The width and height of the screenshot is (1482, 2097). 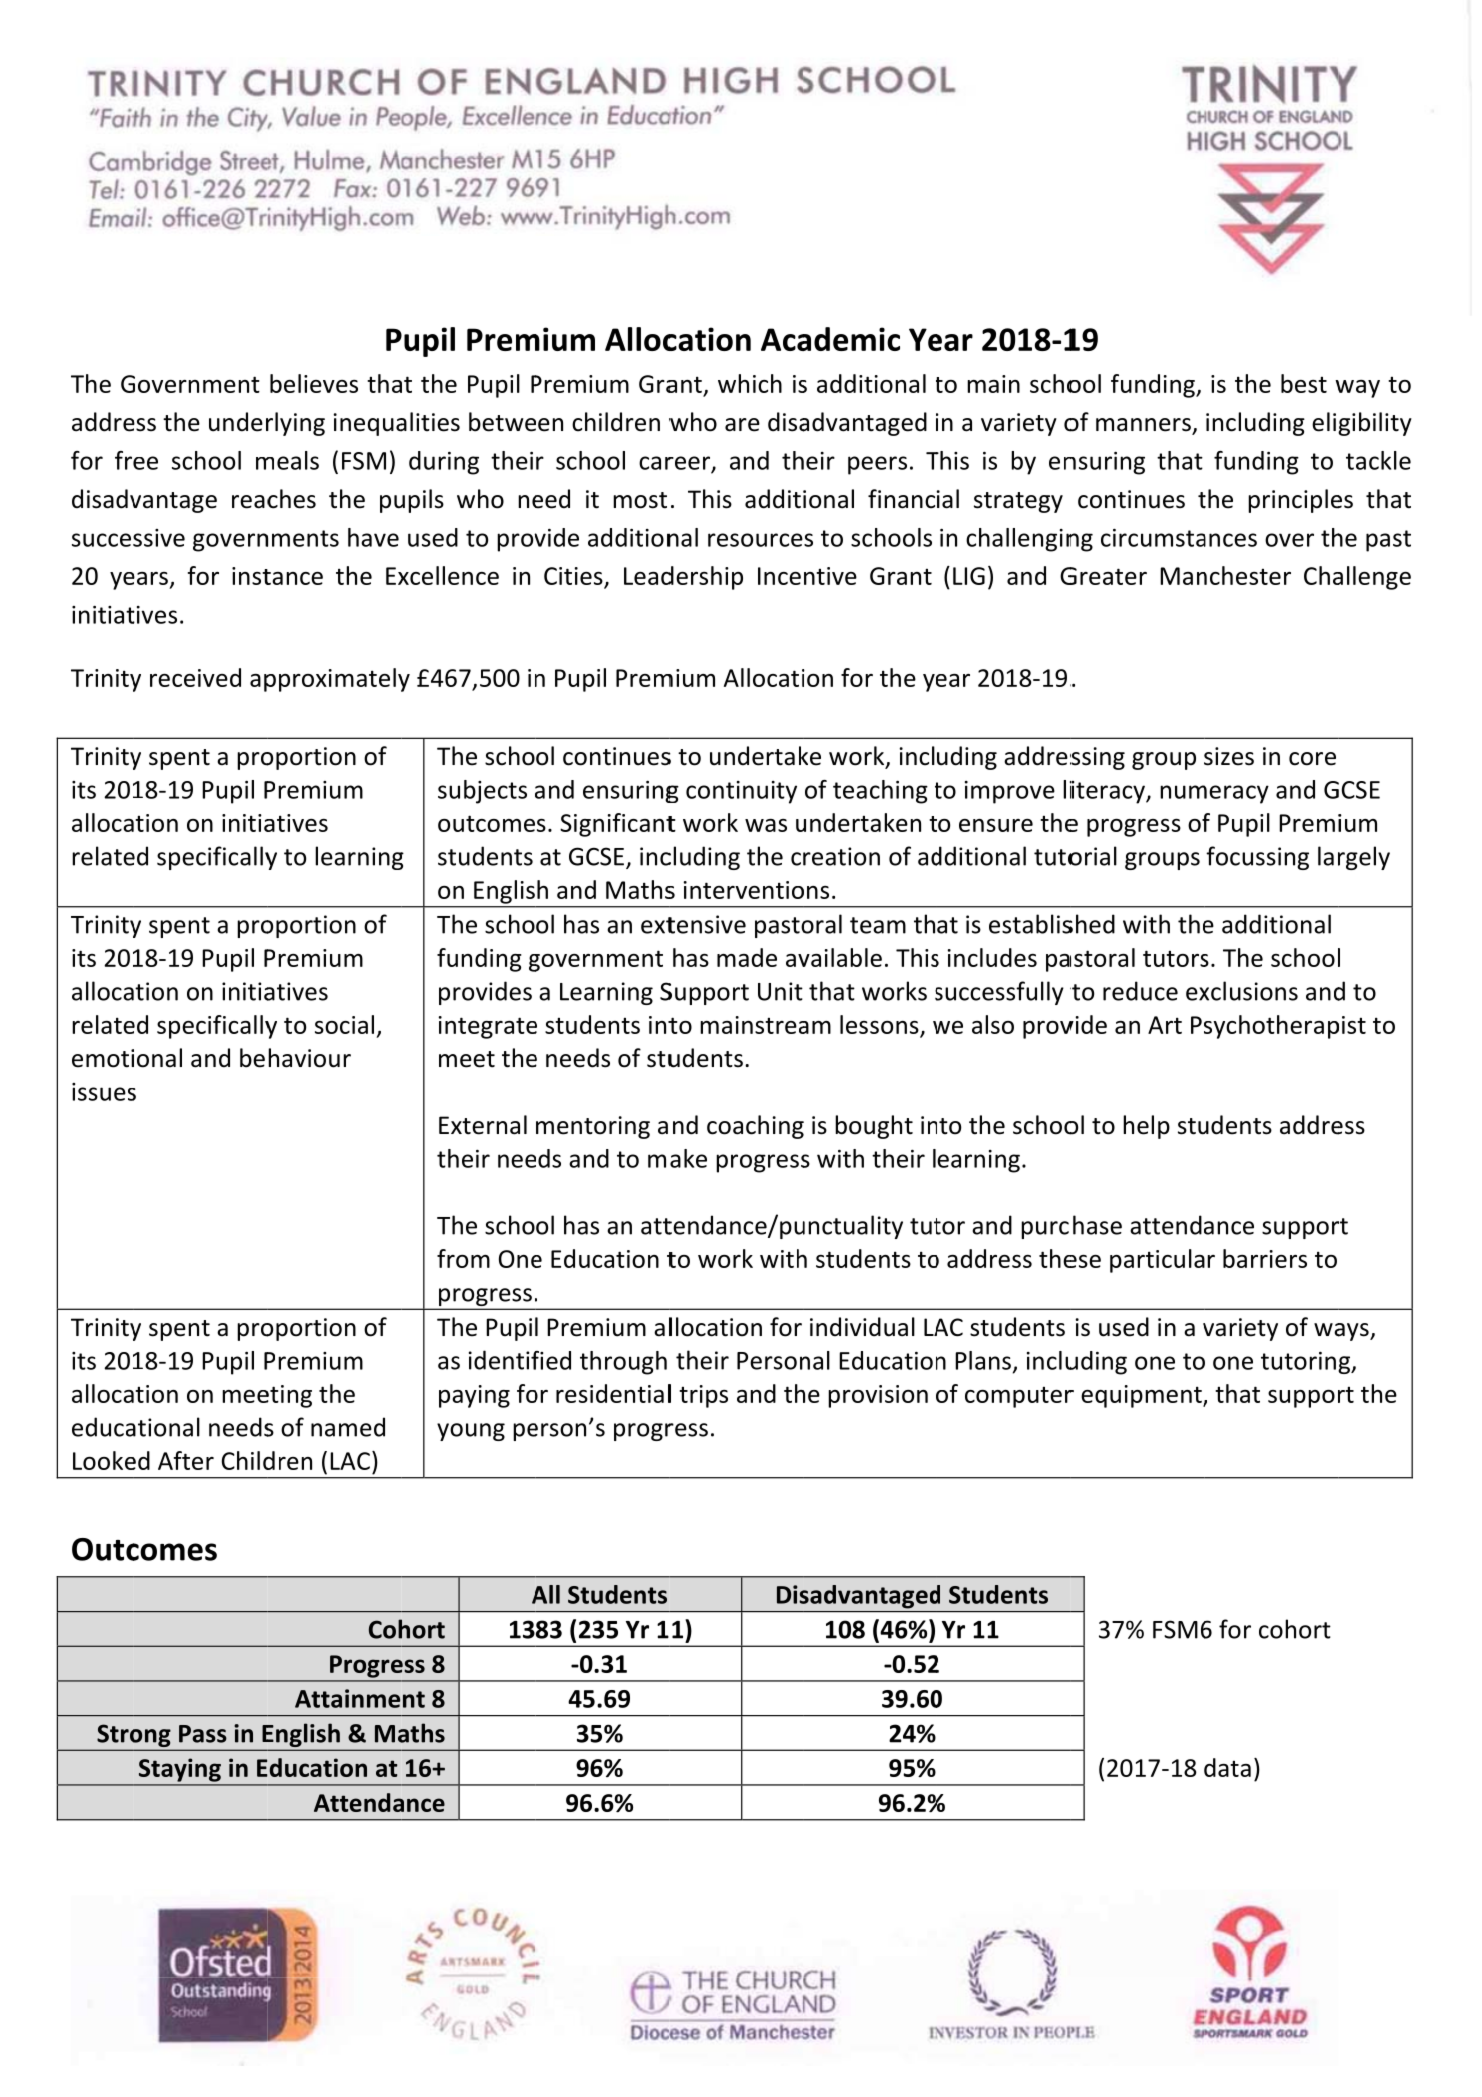 What do you see at coordinates (344, 1024) in the screenshot?
I see `social` at bounding box center [344, 1024].
